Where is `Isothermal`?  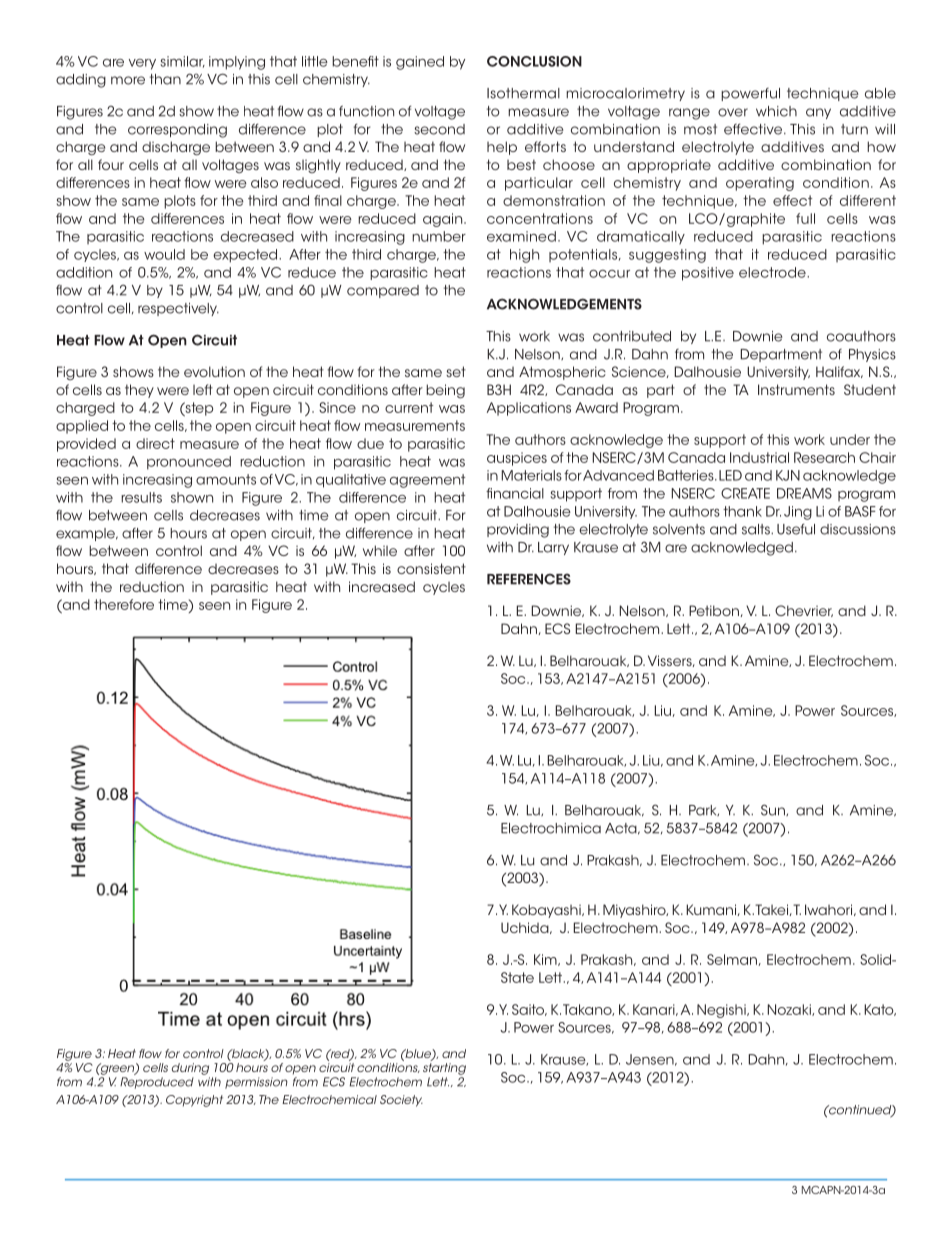 Isothermal is located at coordinates (523, 93).
